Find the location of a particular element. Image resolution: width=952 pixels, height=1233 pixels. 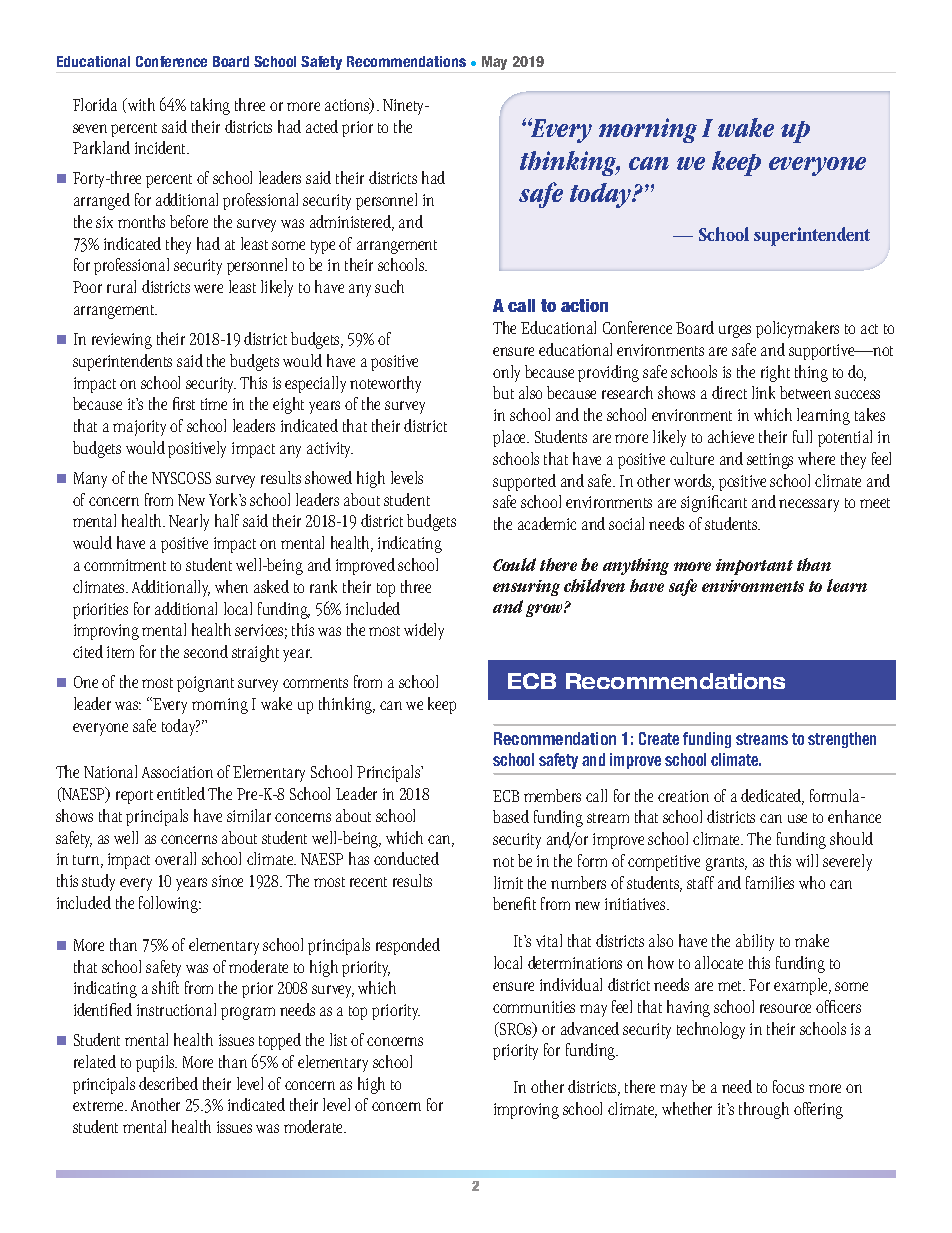

limit is located at coordinates (508, 882).
